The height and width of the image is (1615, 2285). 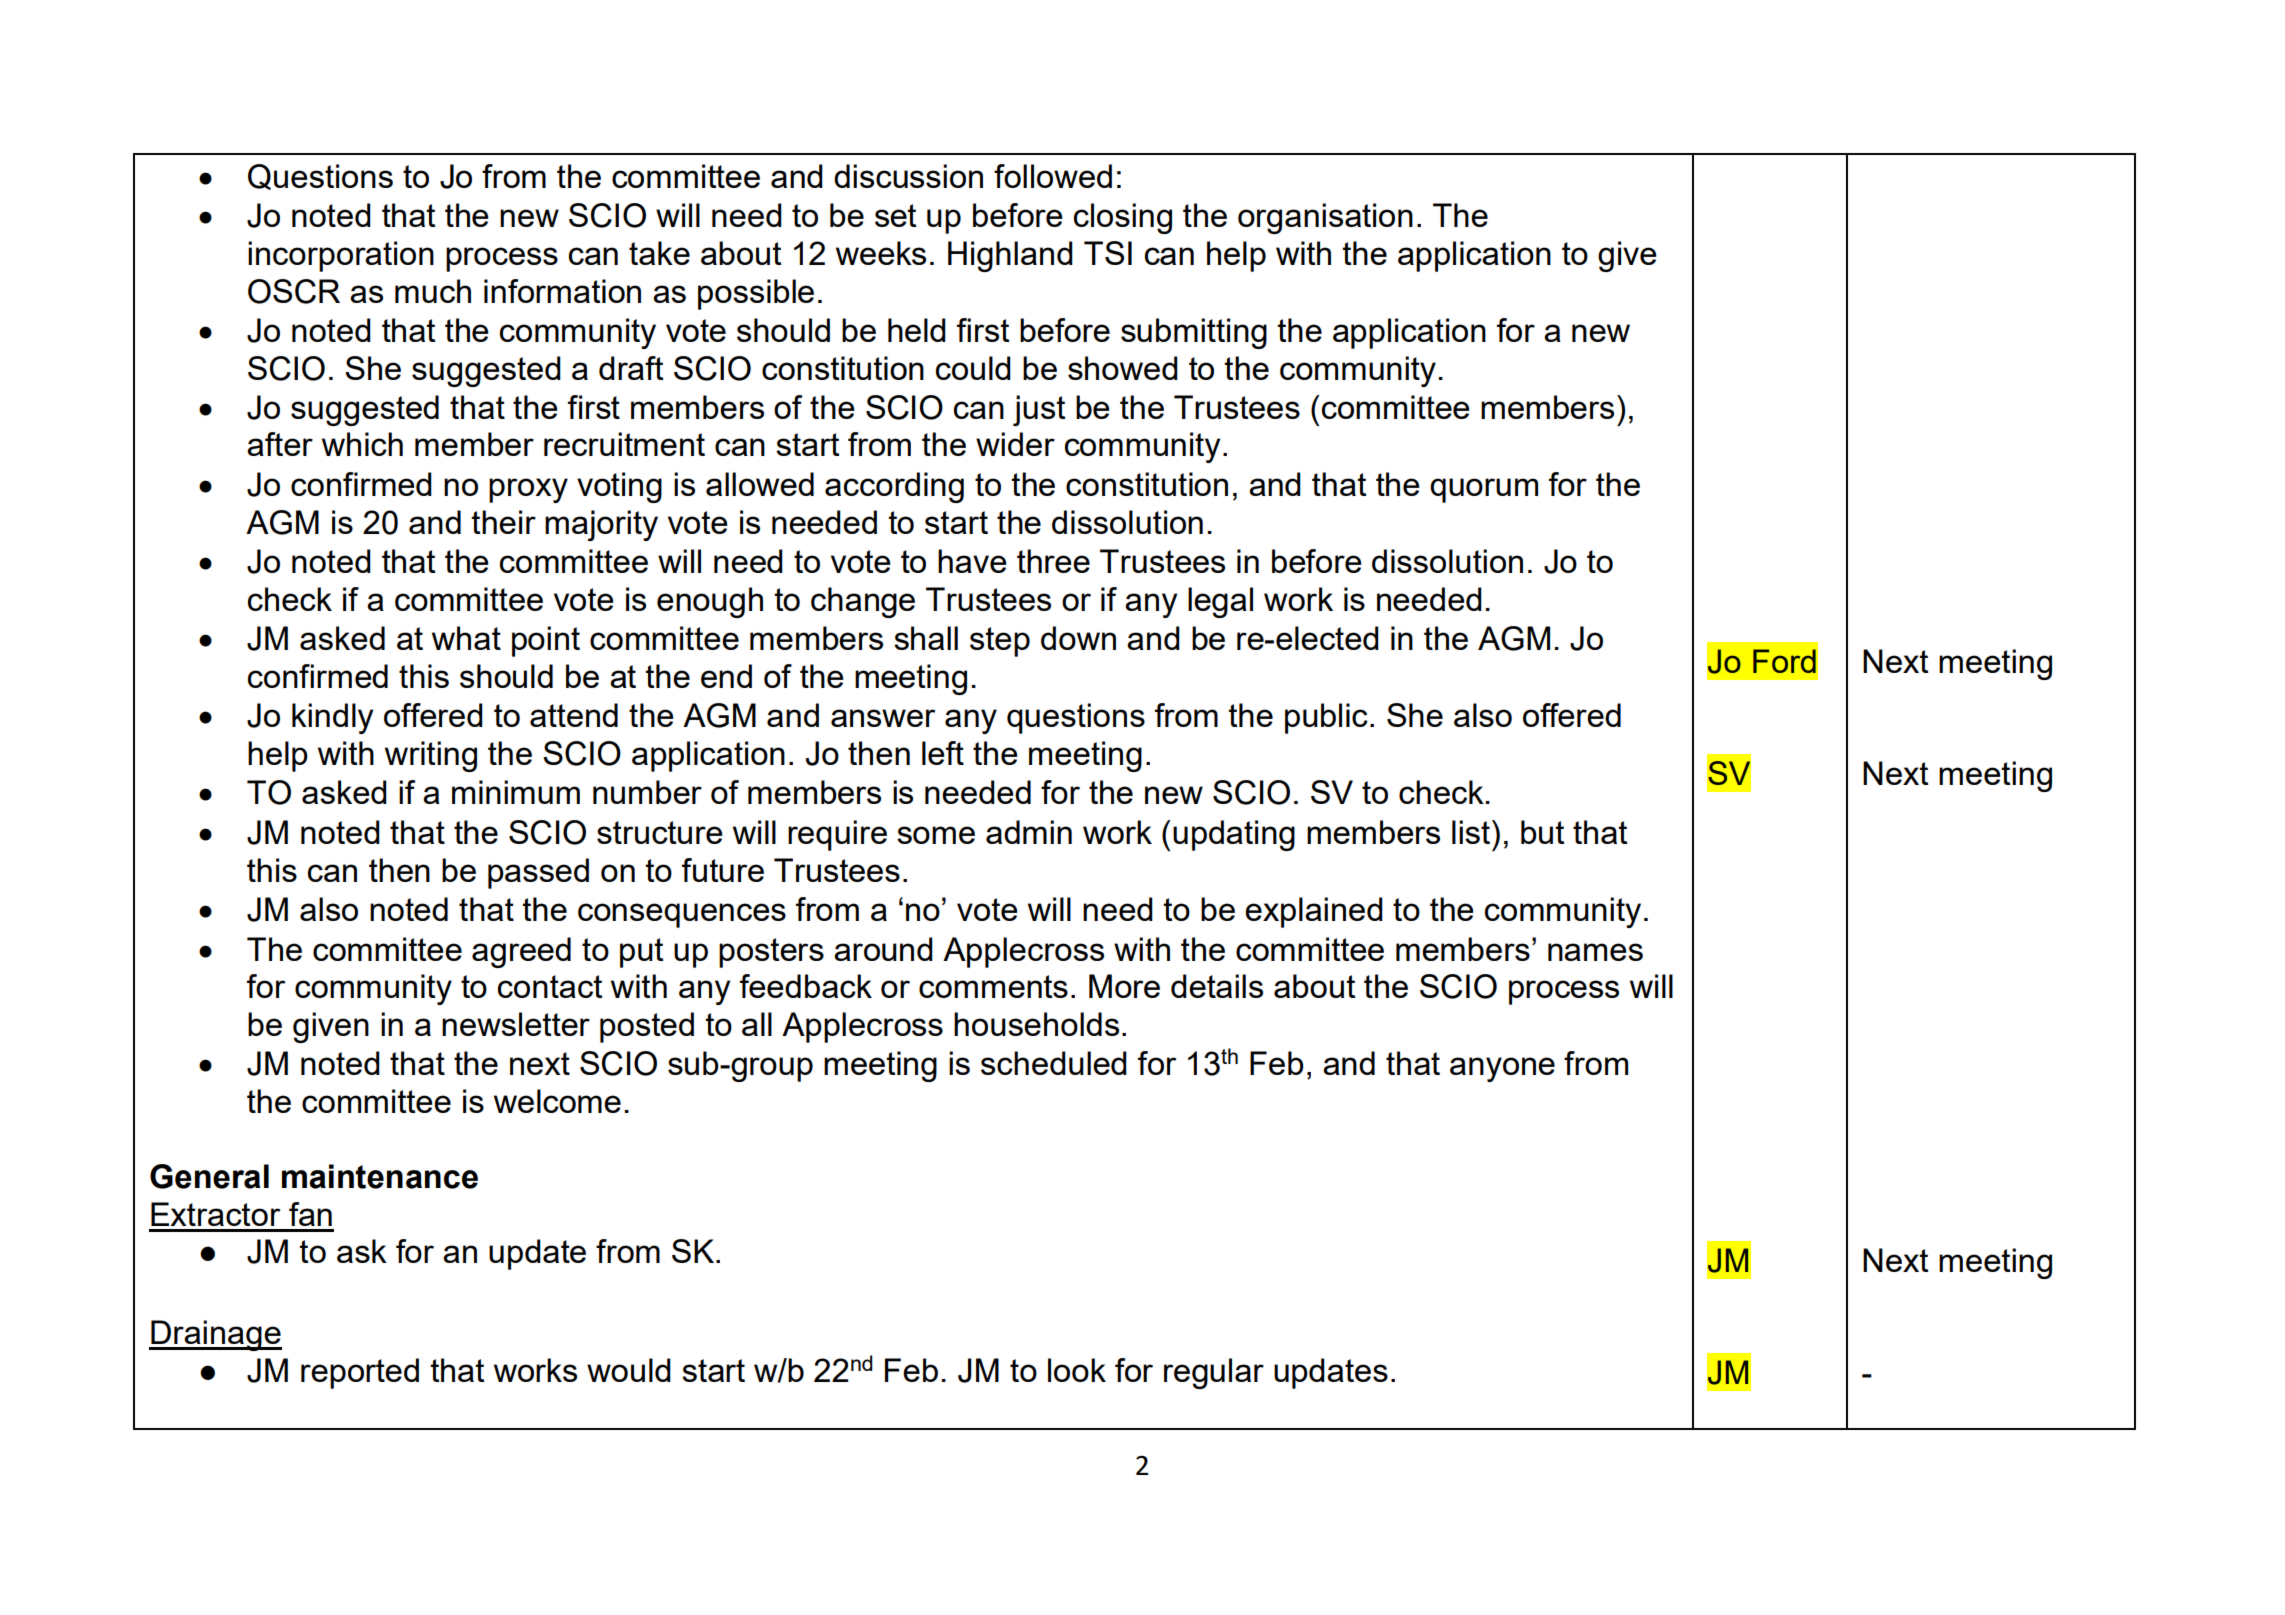 I want to click on left, so click(x=943, y=753).
